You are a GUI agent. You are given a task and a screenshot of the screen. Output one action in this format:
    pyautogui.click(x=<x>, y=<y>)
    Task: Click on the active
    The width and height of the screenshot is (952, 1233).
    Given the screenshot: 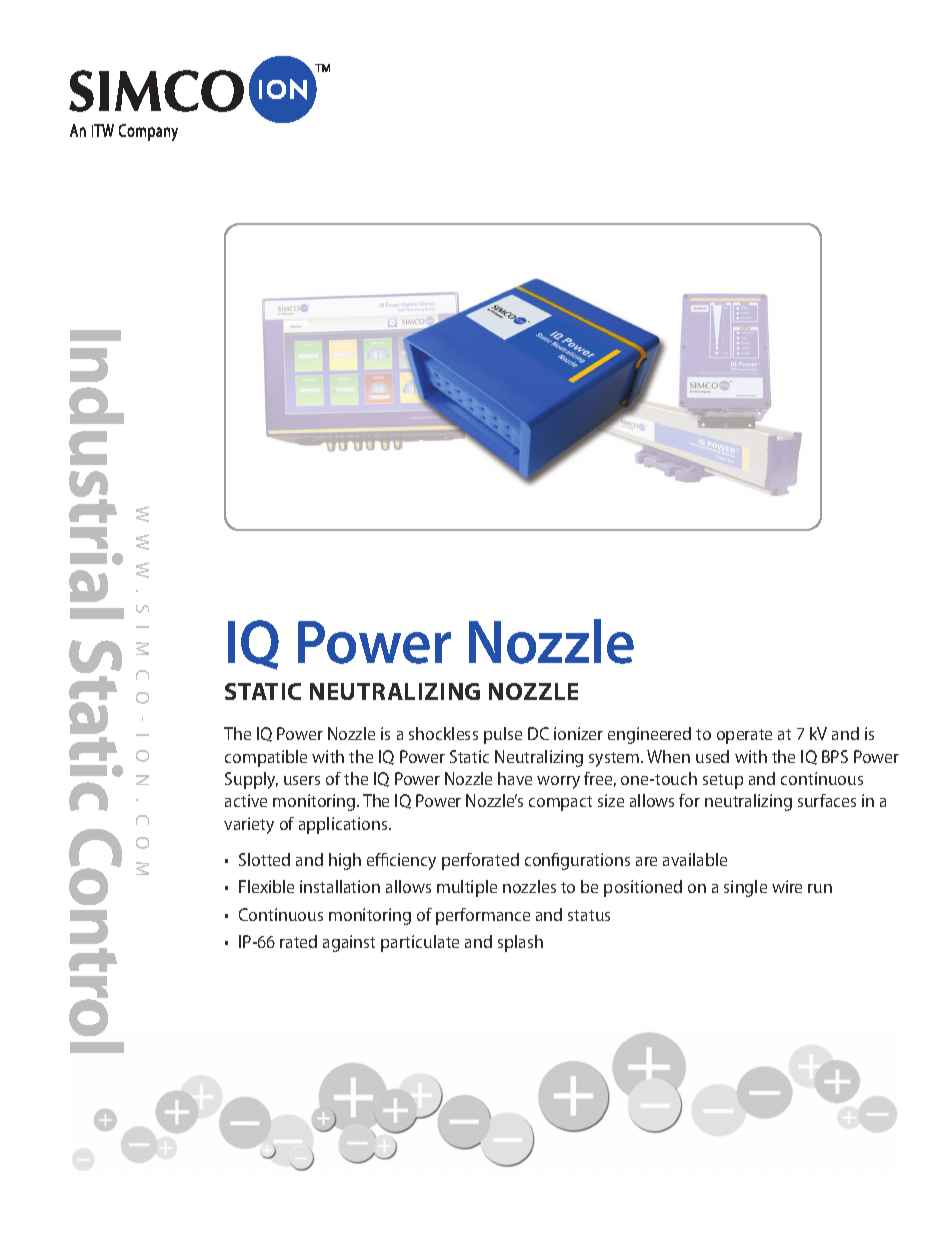 What is the action you would take?
    pyautogui.click(x=246, y=800)
